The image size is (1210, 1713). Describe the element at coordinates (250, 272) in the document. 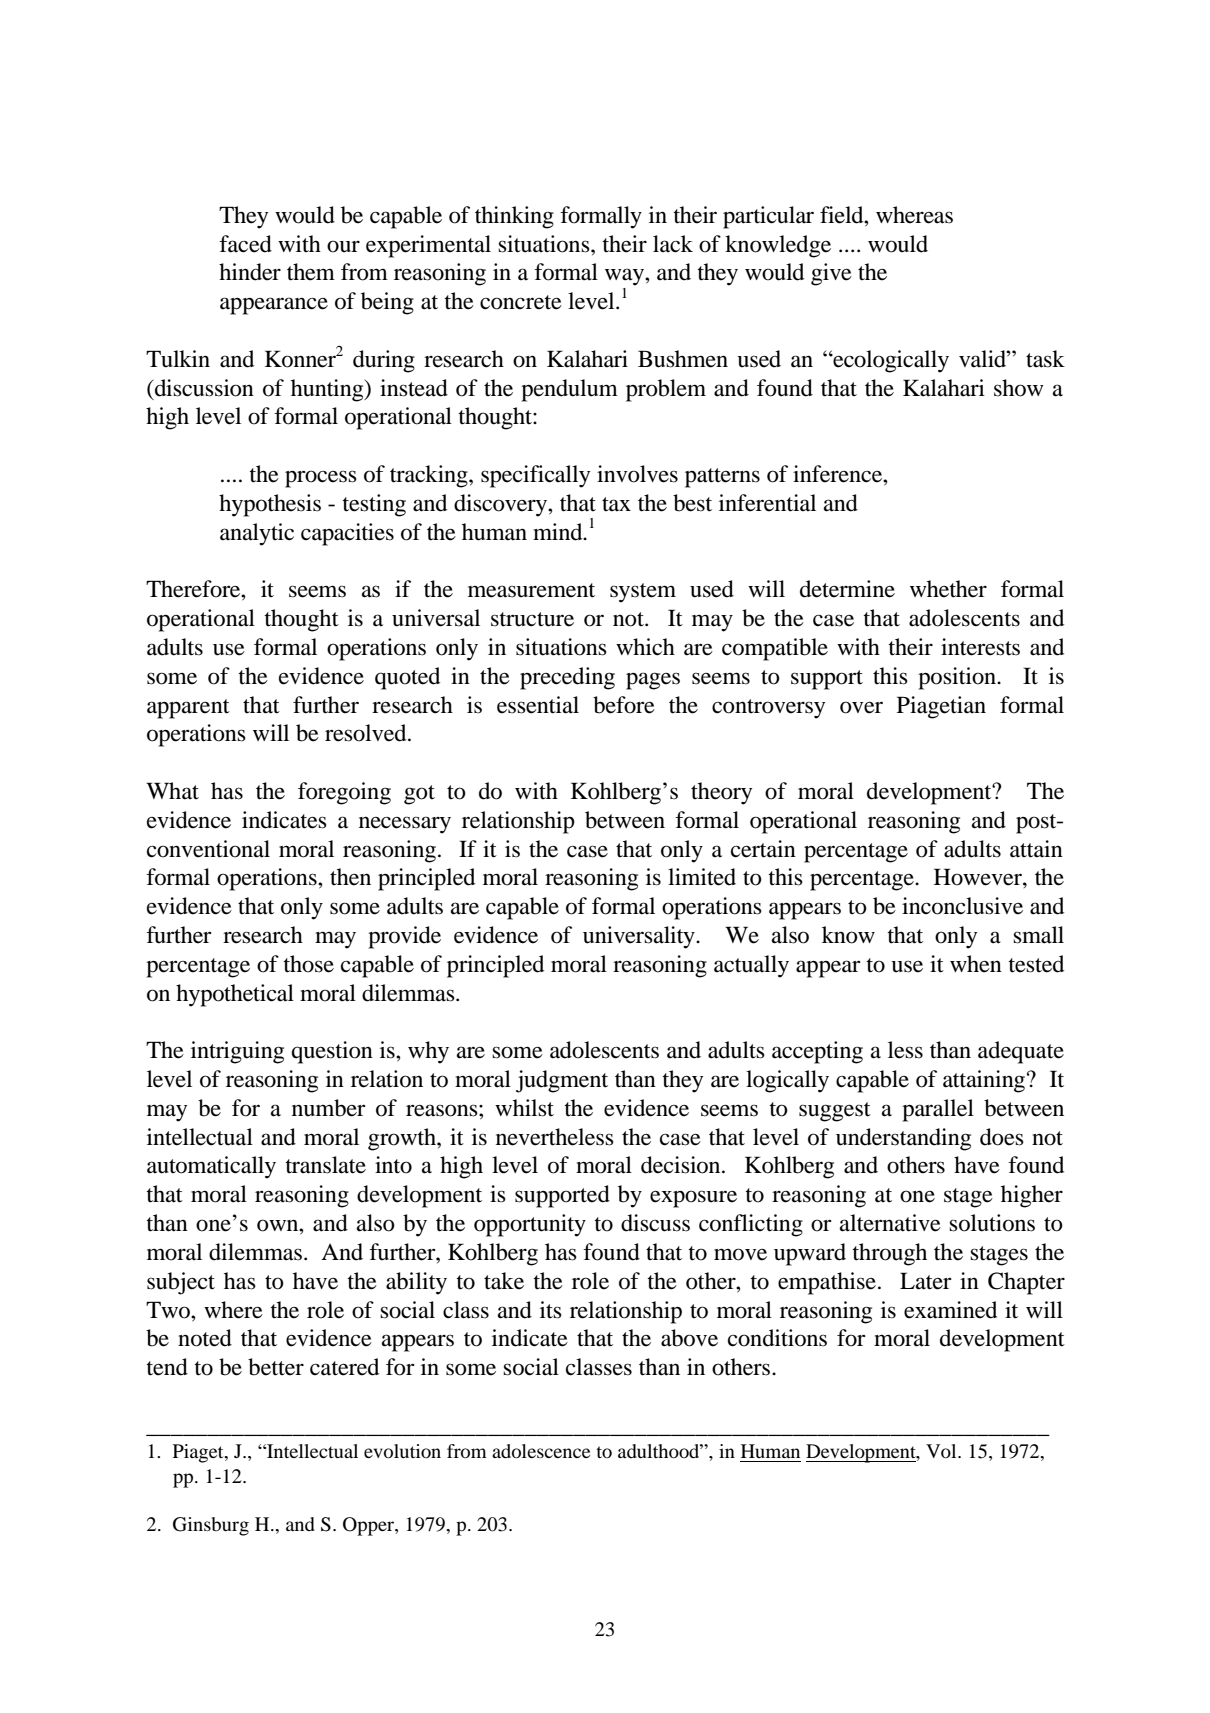

I see `hinder` at that location.
